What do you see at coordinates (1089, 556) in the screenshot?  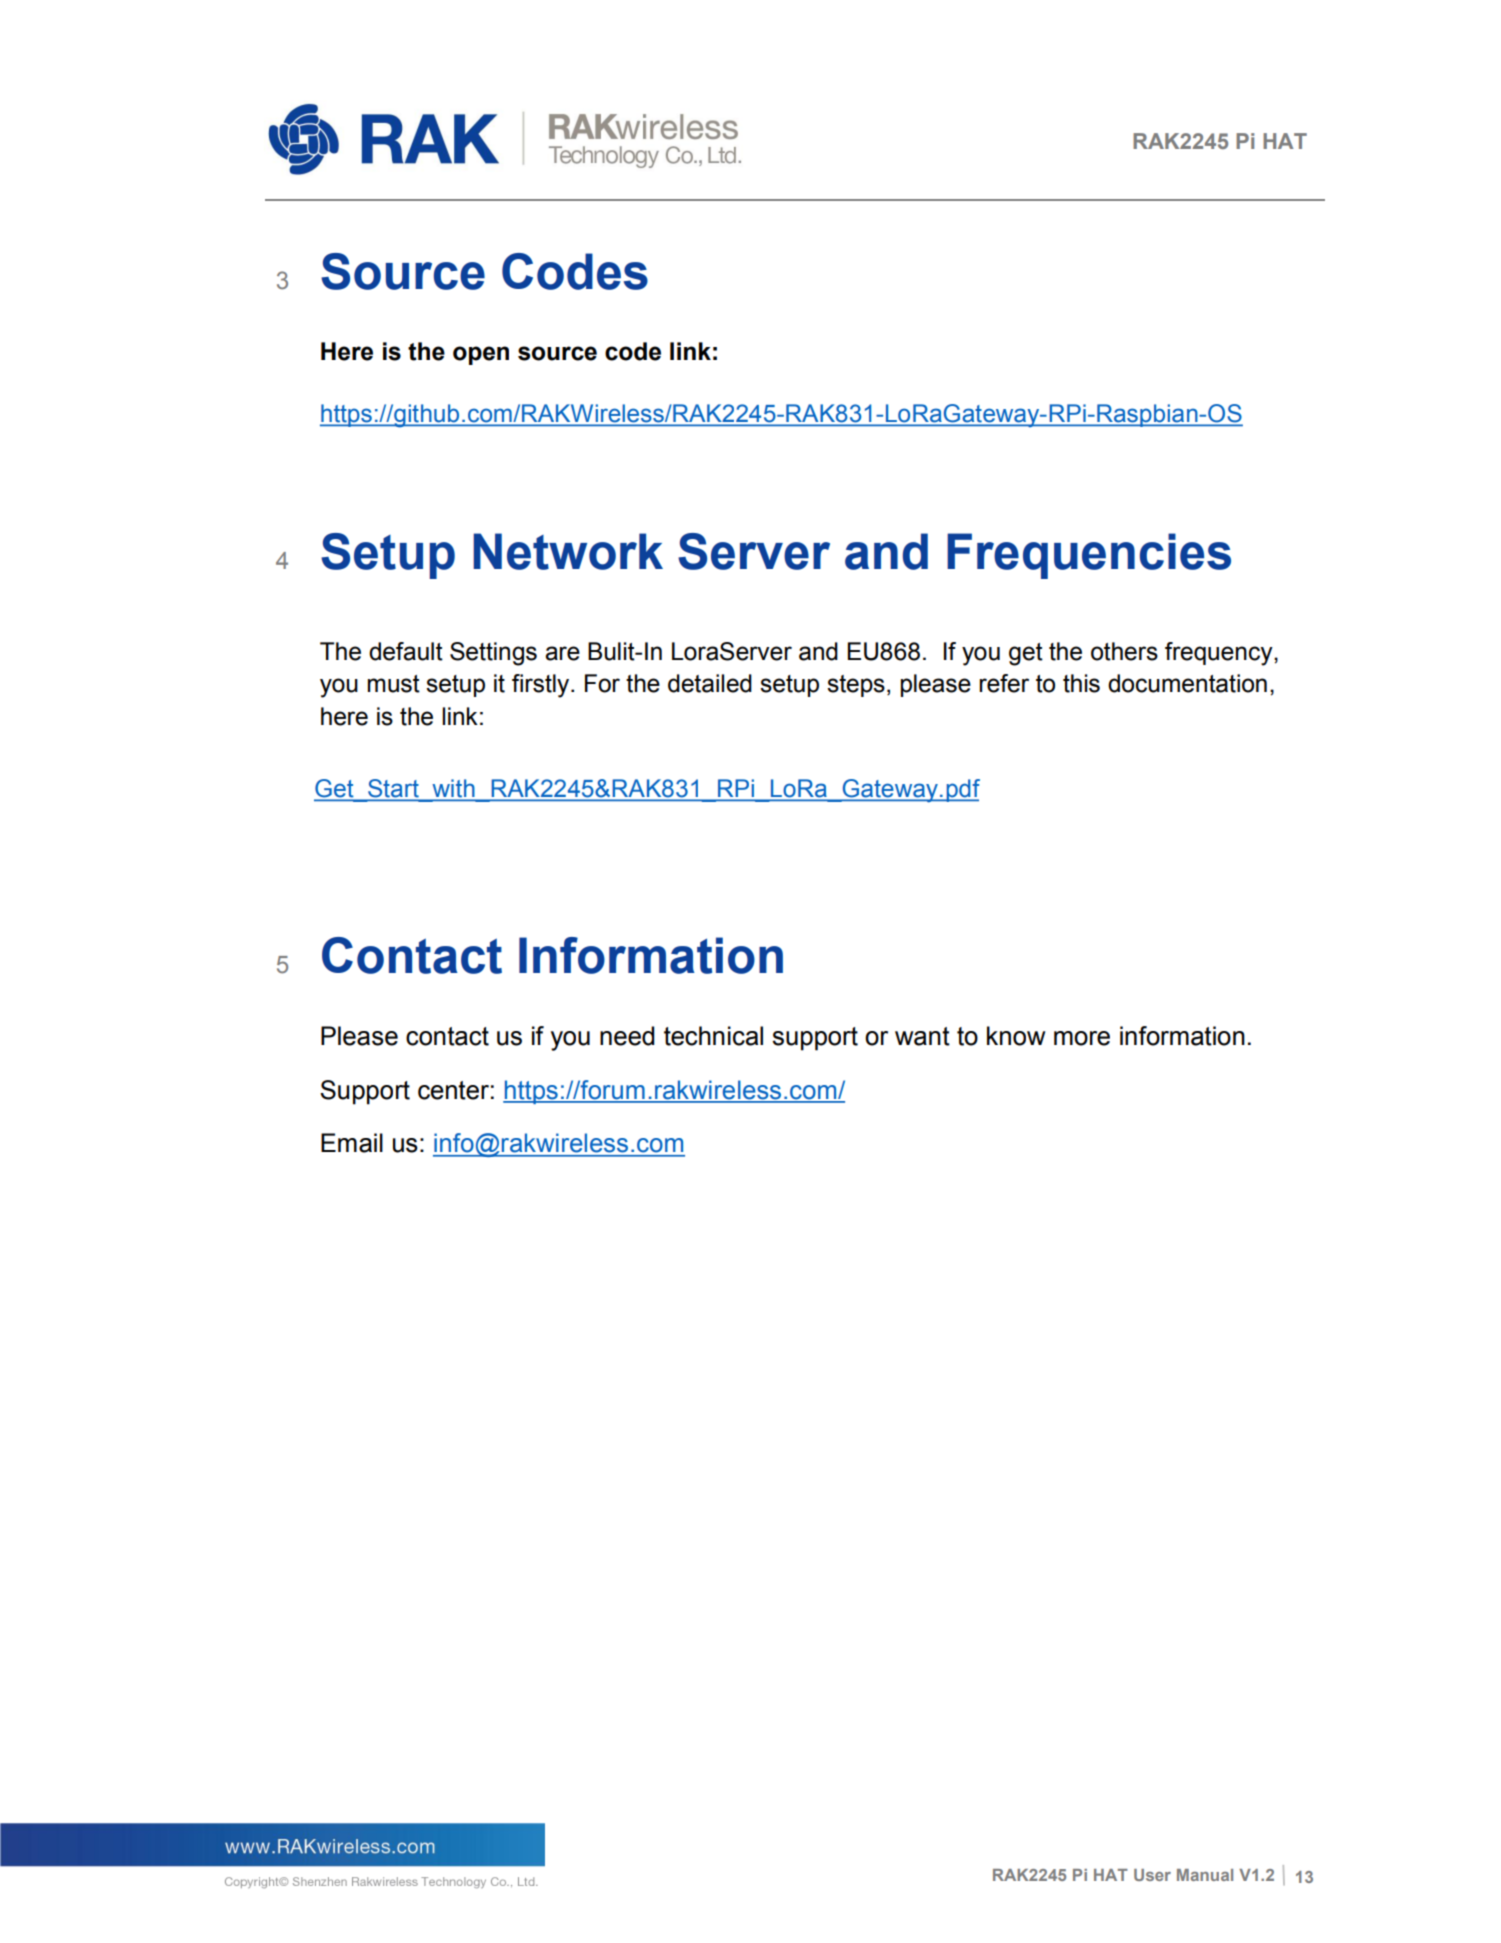 I see `Frequencies` at bounding box center [1089, 556].
